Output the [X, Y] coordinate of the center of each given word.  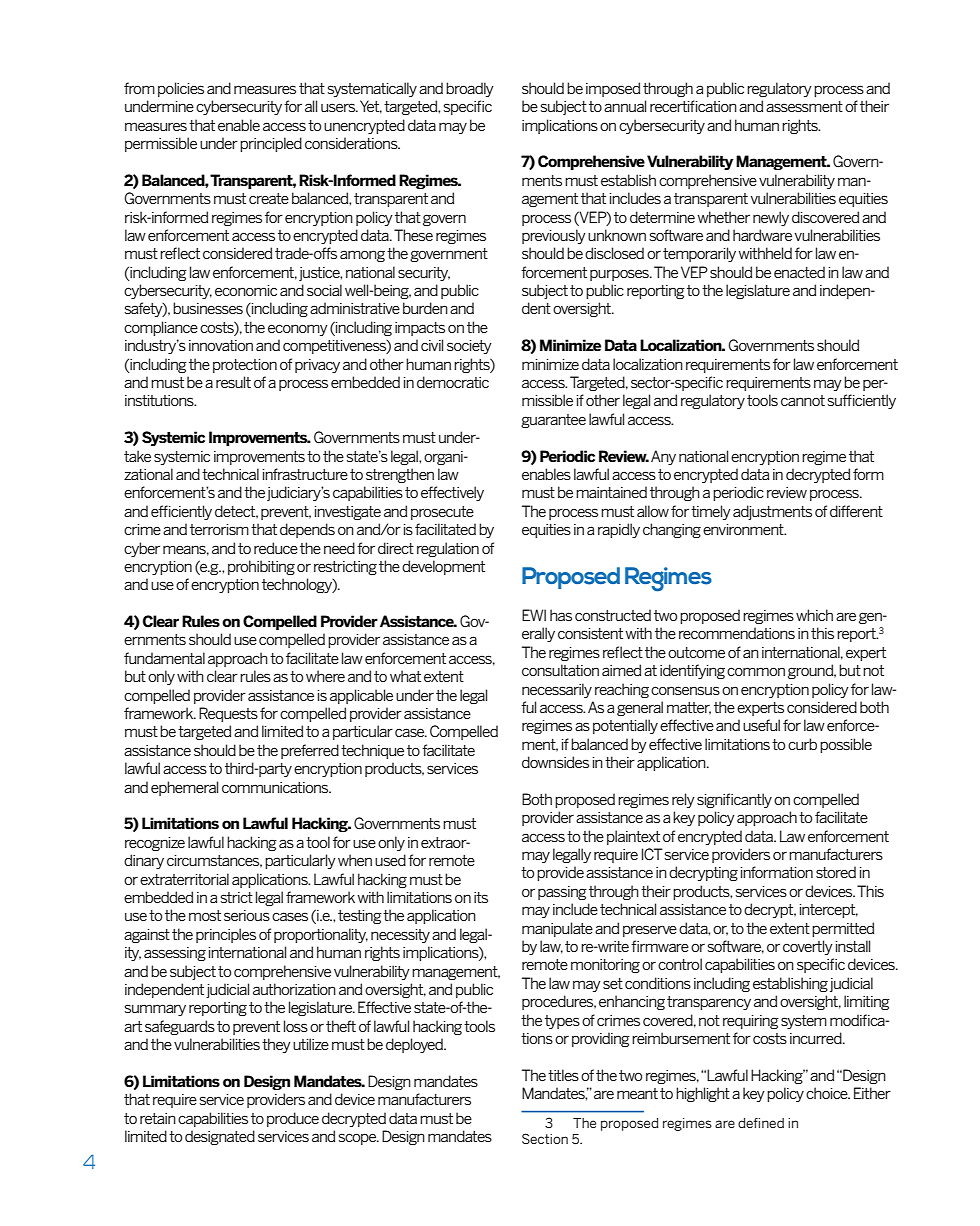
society [469, 347]
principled [271, 144]
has [561, 615]
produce [293, 1119]
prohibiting [261, 567]
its [481, 897]
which [814, 615]
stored [836, 872]
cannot [803, 400]
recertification [693, 106]
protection [245, 366]
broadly [470, 89]
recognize [155, 844]
